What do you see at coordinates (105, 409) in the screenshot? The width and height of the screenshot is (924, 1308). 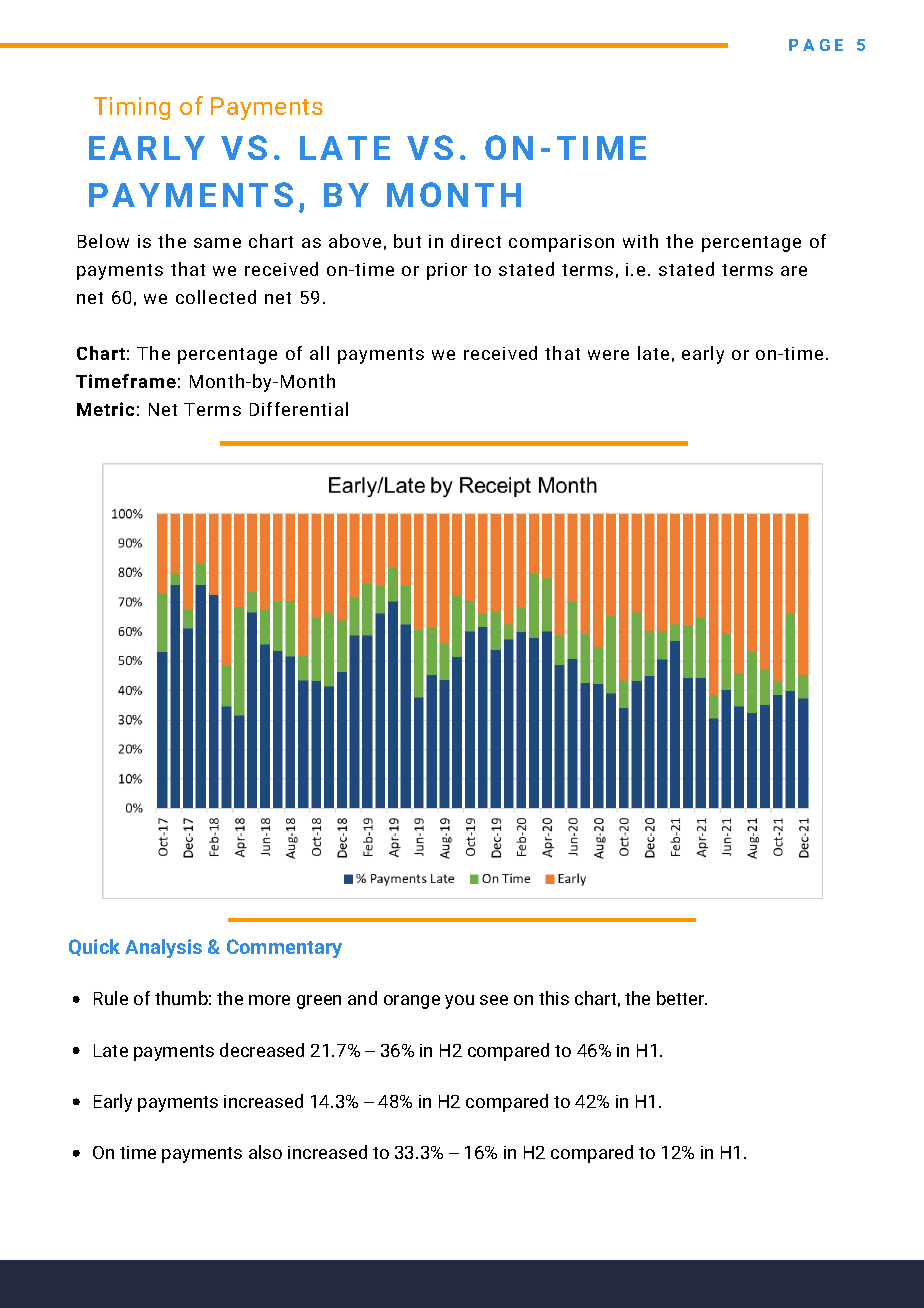 I see `Metric` at bounding box center [105, 409].
